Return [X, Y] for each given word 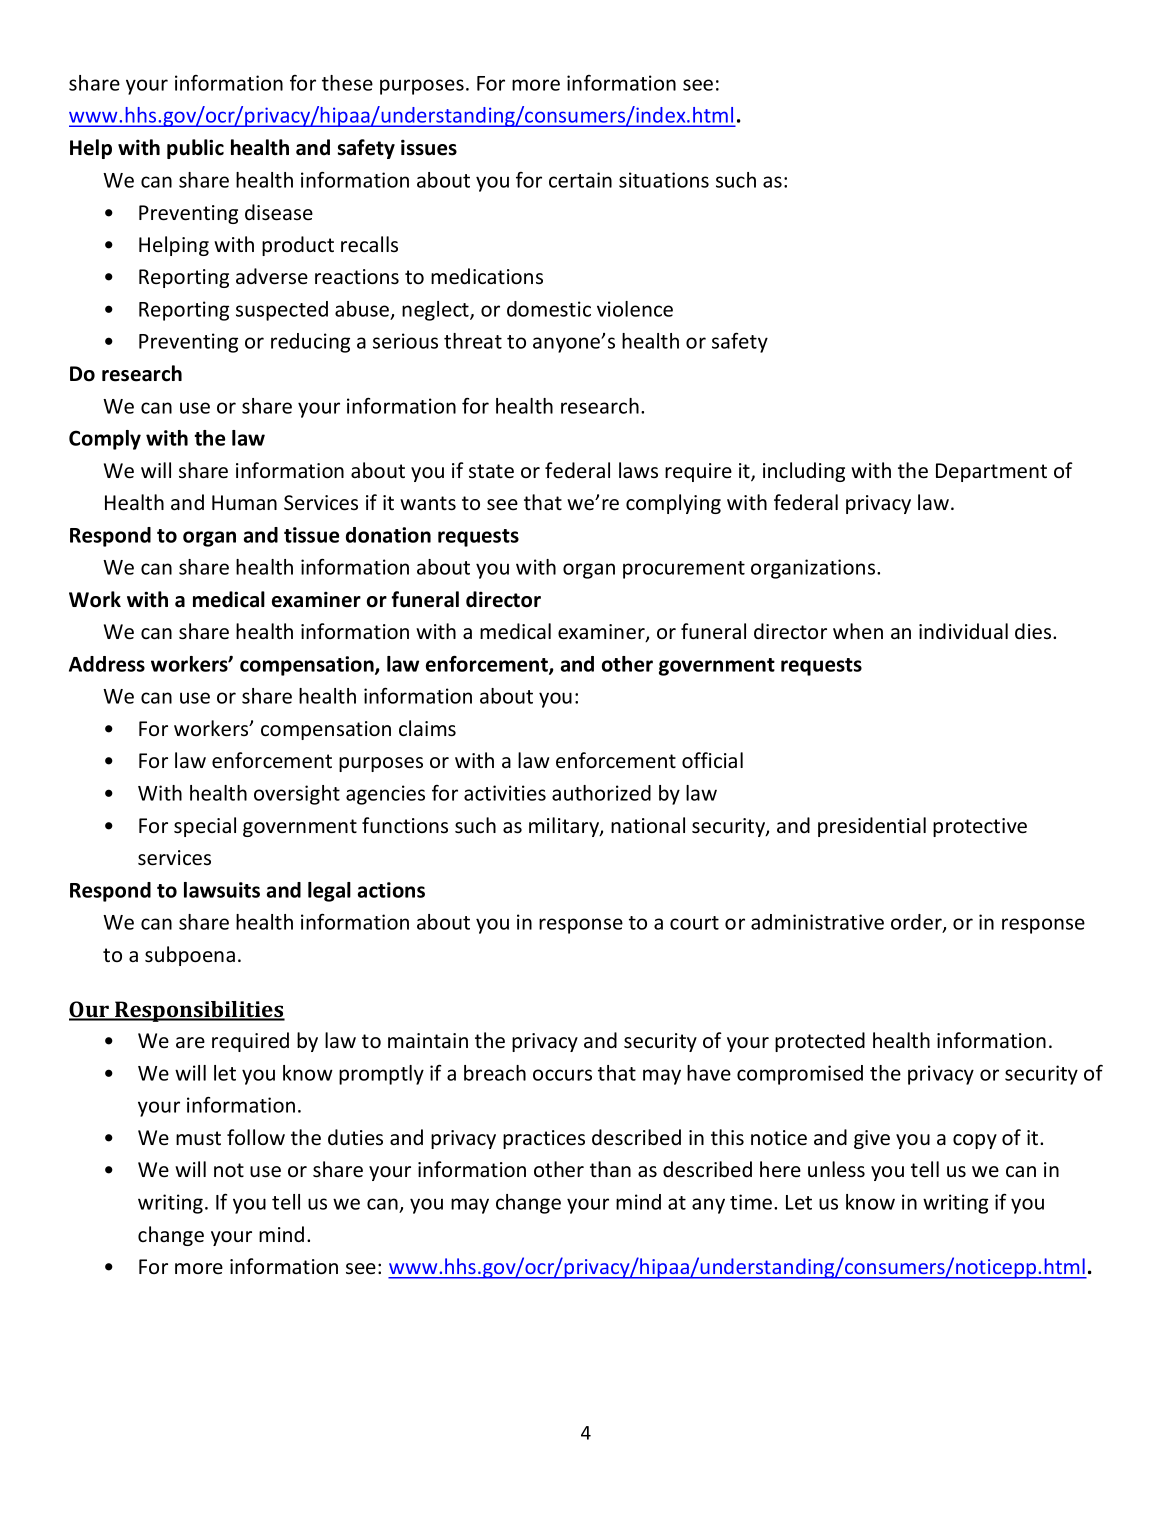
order [917, 923]
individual [963, 631]
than [610, 1169]
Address [107, 664]
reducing [310, 343]
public [195, 149]
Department [991, 472]
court [694, 923]
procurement [684, 570]
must [198, 1138]
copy [975, 1141]
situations [664, 180]
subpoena [190, 956]
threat [473, 341]
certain [580, 180]
